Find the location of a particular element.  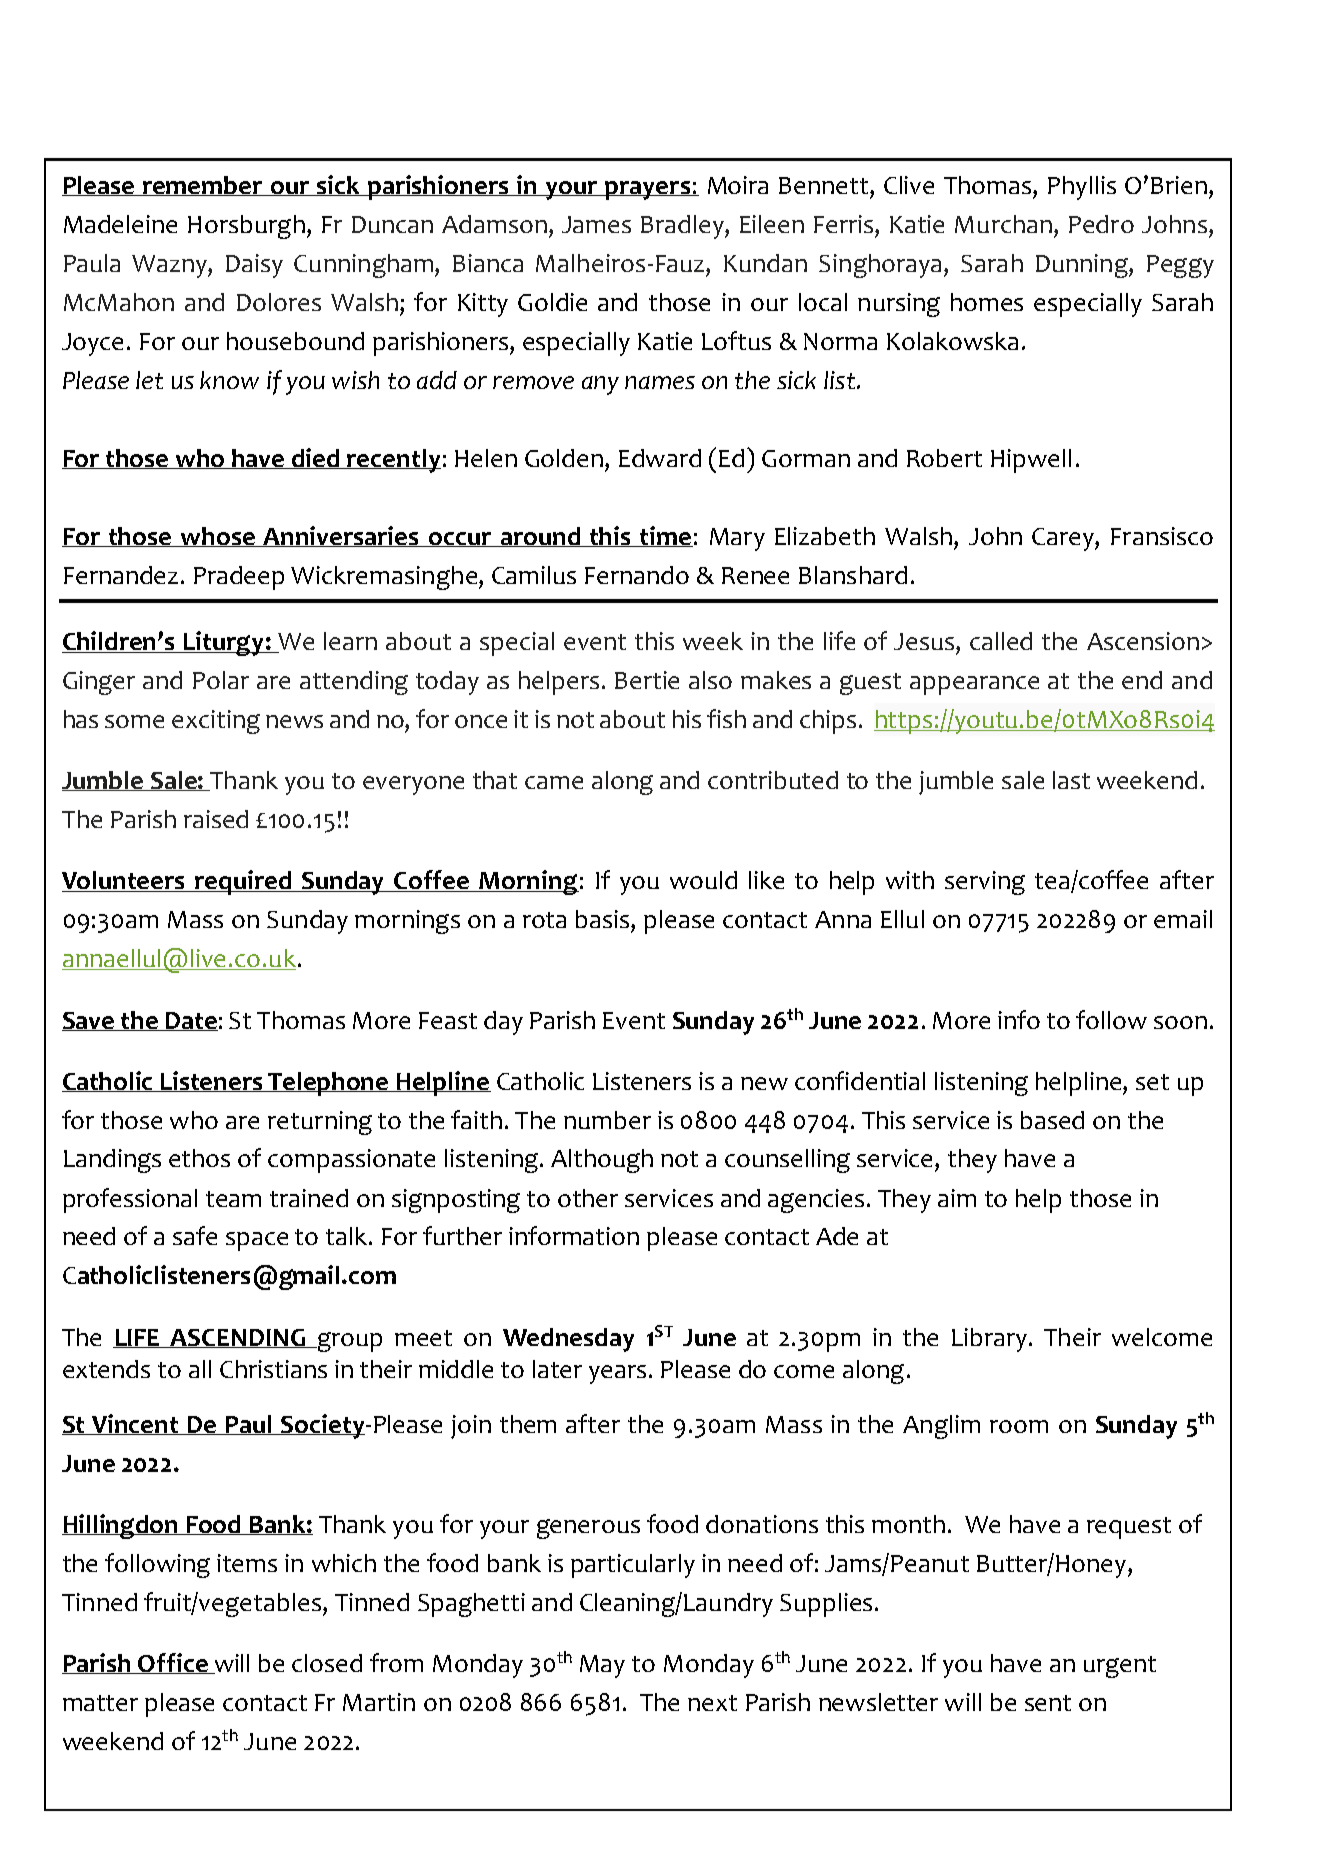

rota is located at coordinates (544, 920).
